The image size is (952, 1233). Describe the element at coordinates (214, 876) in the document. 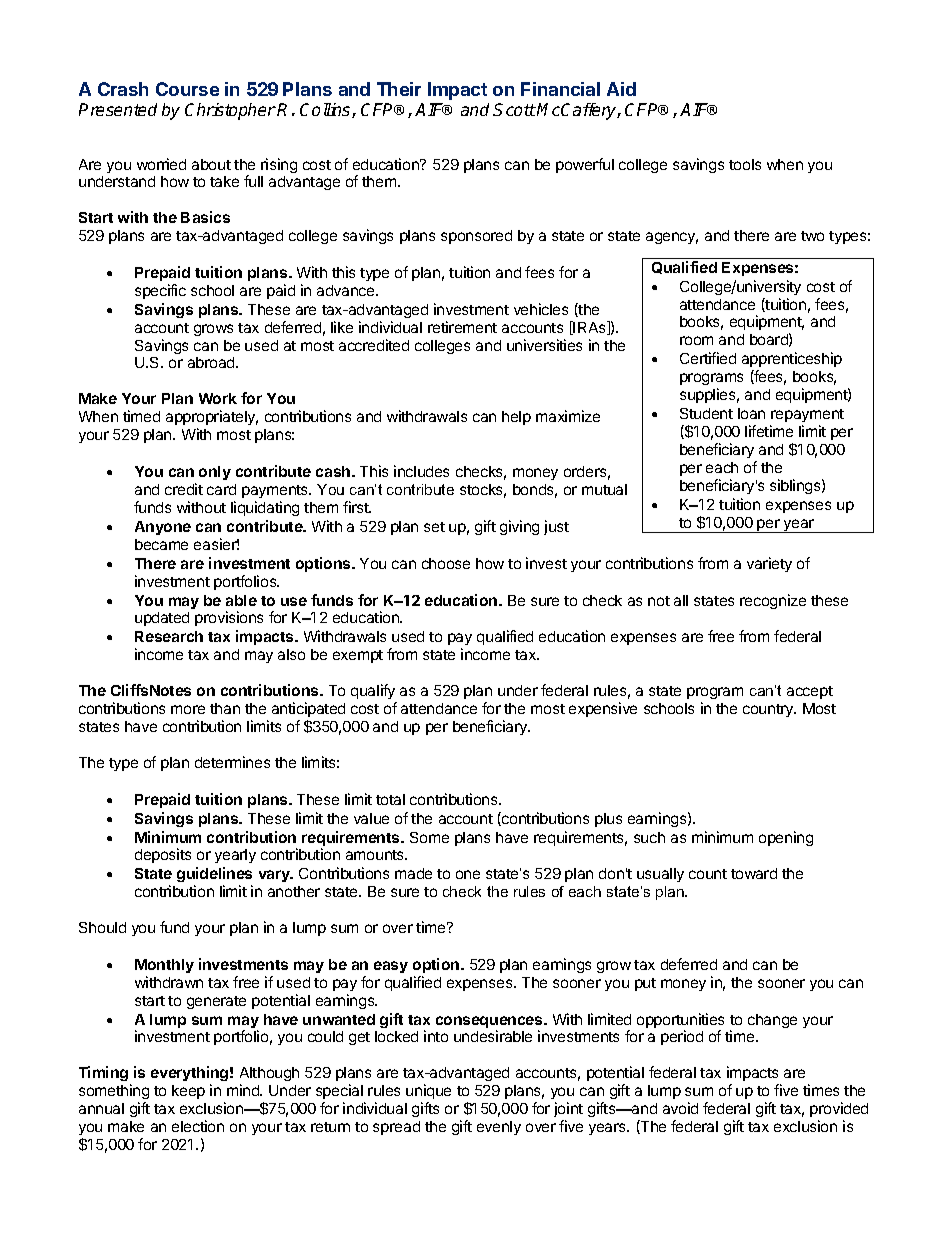

I see `guidelines` at that location.
